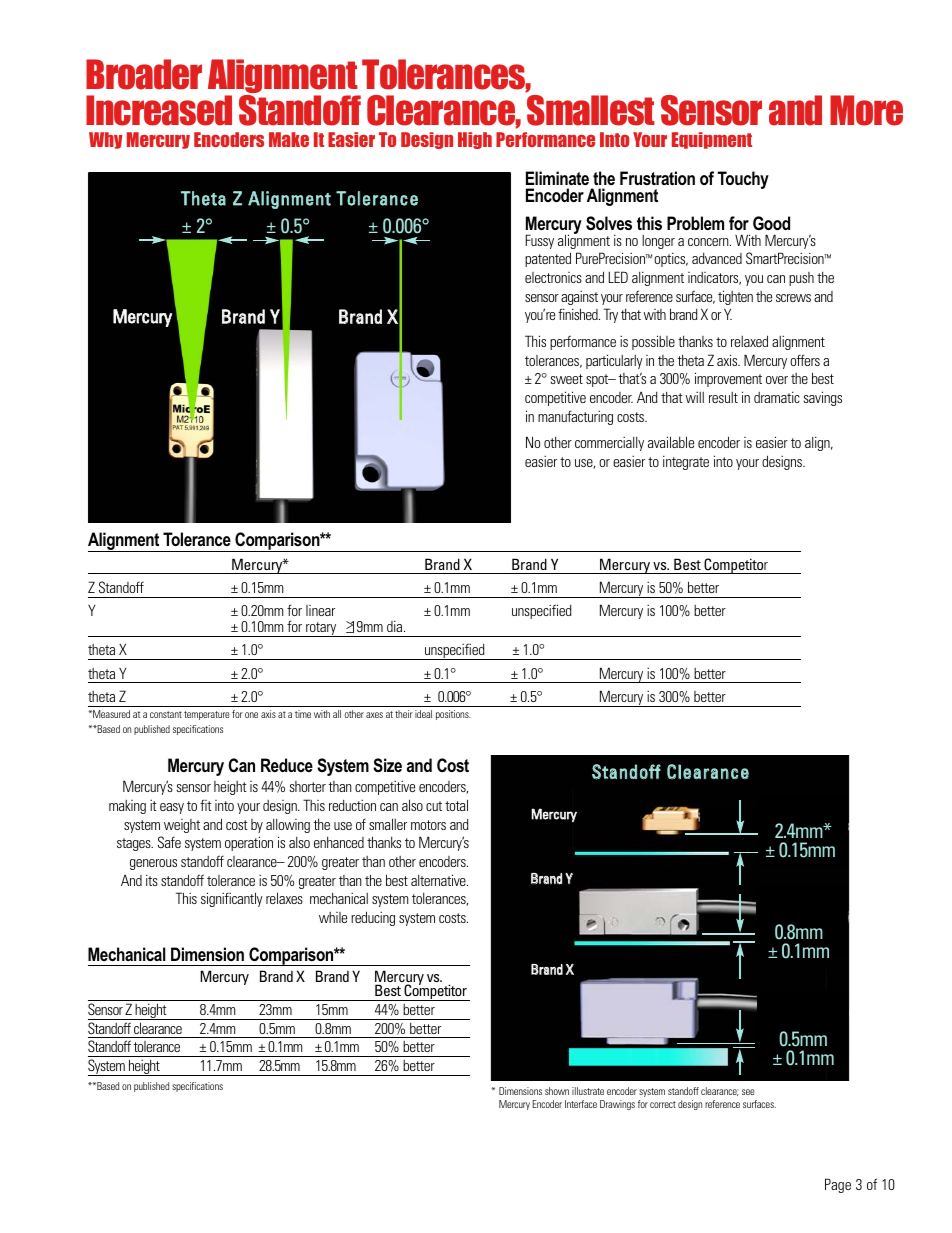 The image size is (952, 1233). Describe the element at coordinates (557, 1091) in the screenshot. I see `shown` at that location.
